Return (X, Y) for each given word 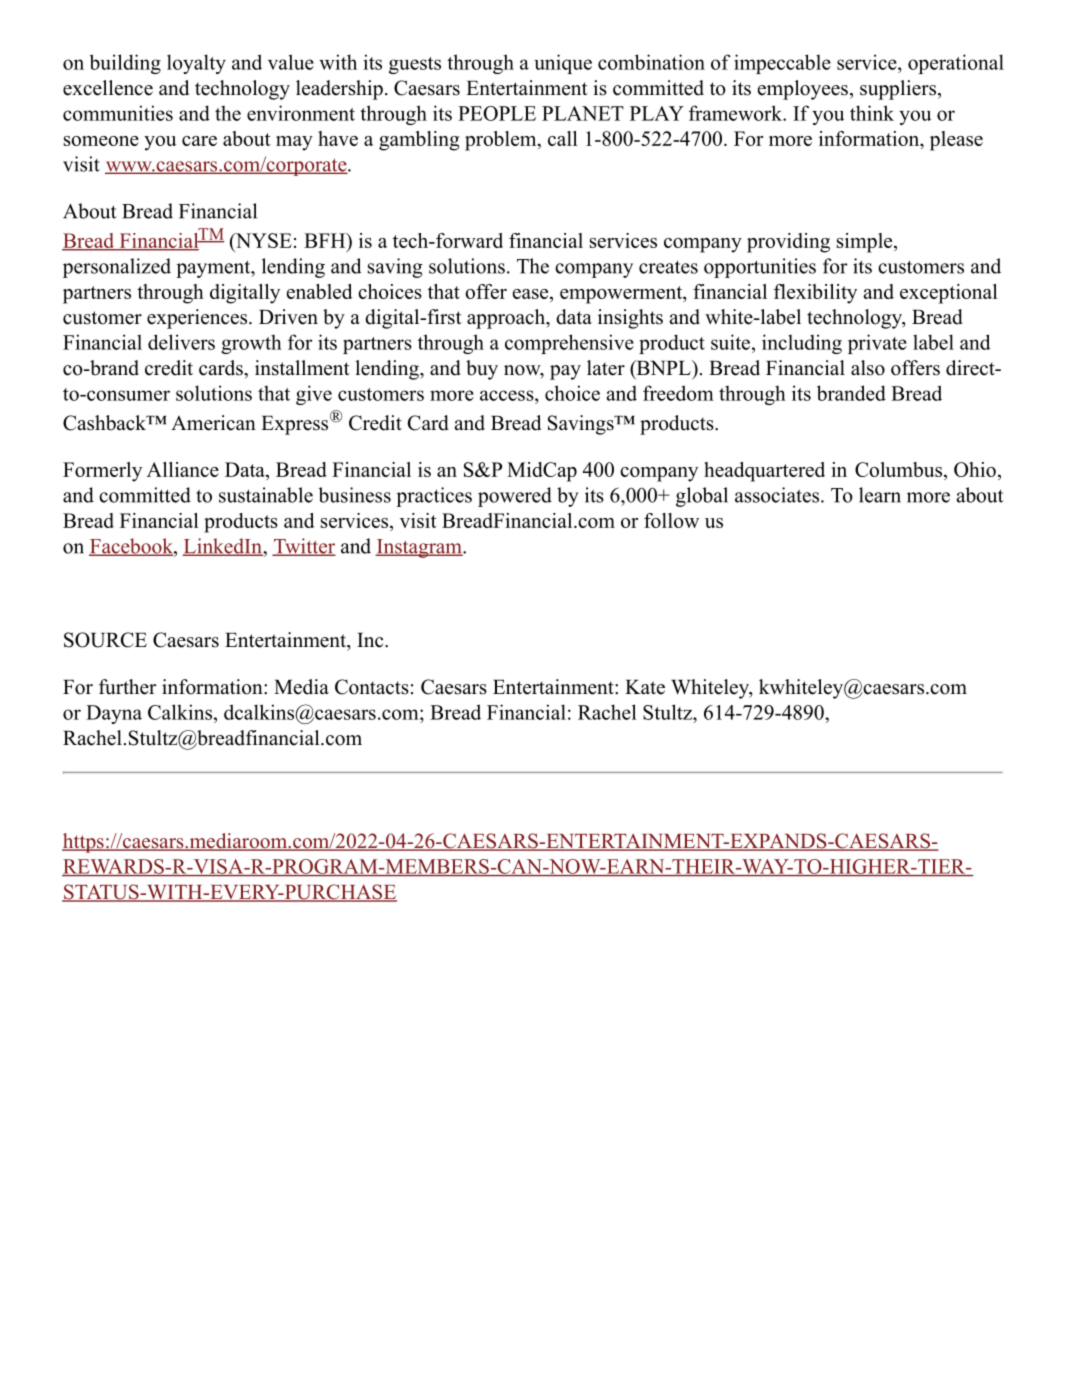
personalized (117, 268)
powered (515, 497)
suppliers (898, 90)
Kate (645, 687)
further (127, 687)
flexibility (815, 294)
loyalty (196, 64)
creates (668, 267)
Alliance (183, 469)
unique (563, 64)
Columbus (900, 471)
